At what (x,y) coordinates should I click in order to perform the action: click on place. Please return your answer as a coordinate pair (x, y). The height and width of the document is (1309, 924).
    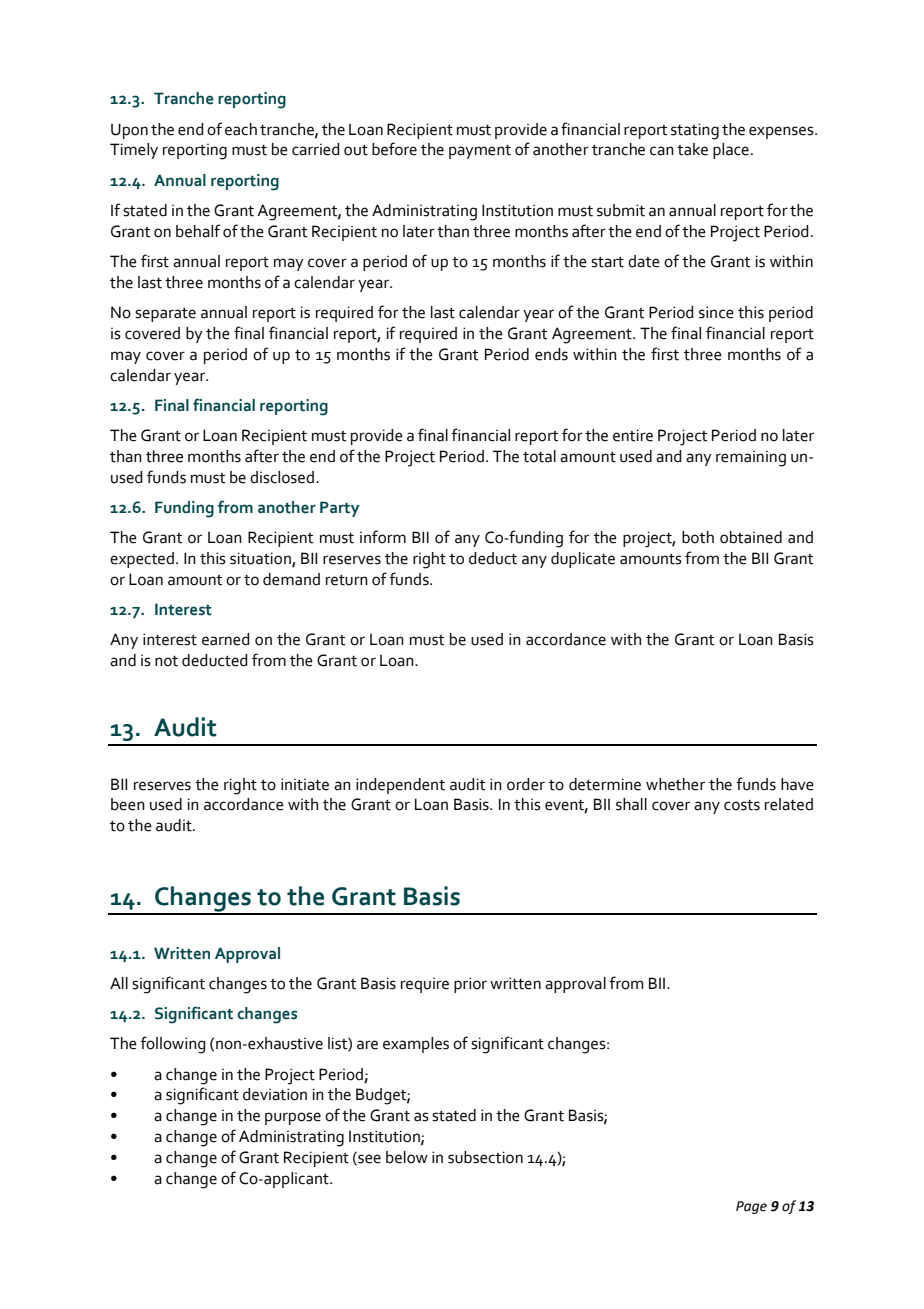
    Looking at the image, I should click on (731, 151).
